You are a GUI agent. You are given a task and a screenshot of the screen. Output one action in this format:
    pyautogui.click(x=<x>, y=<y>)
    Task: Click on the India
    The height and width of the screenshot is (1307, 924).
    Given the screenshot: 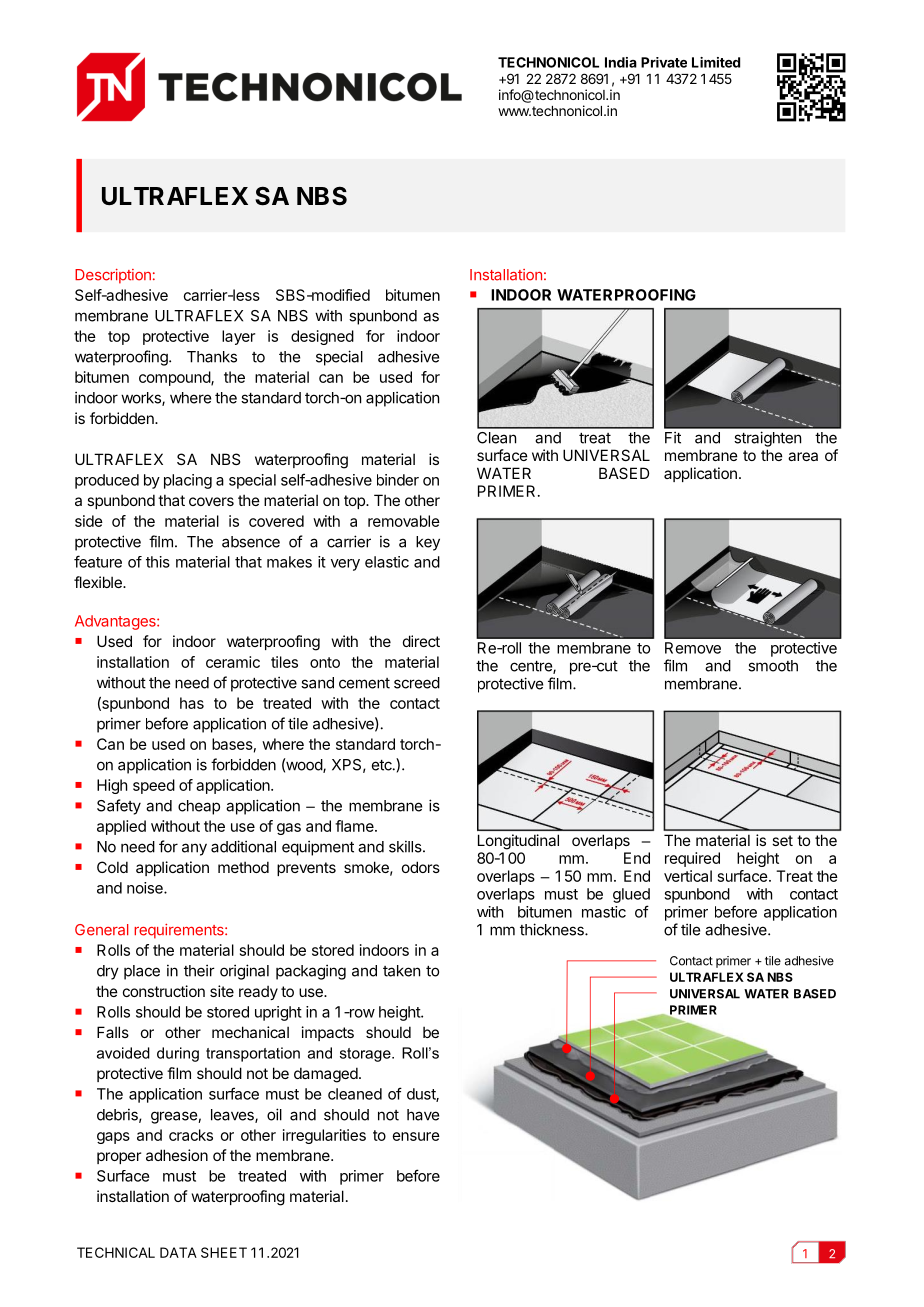 What is the action you would take?
    pyautogui.click(x=621, y=62)
